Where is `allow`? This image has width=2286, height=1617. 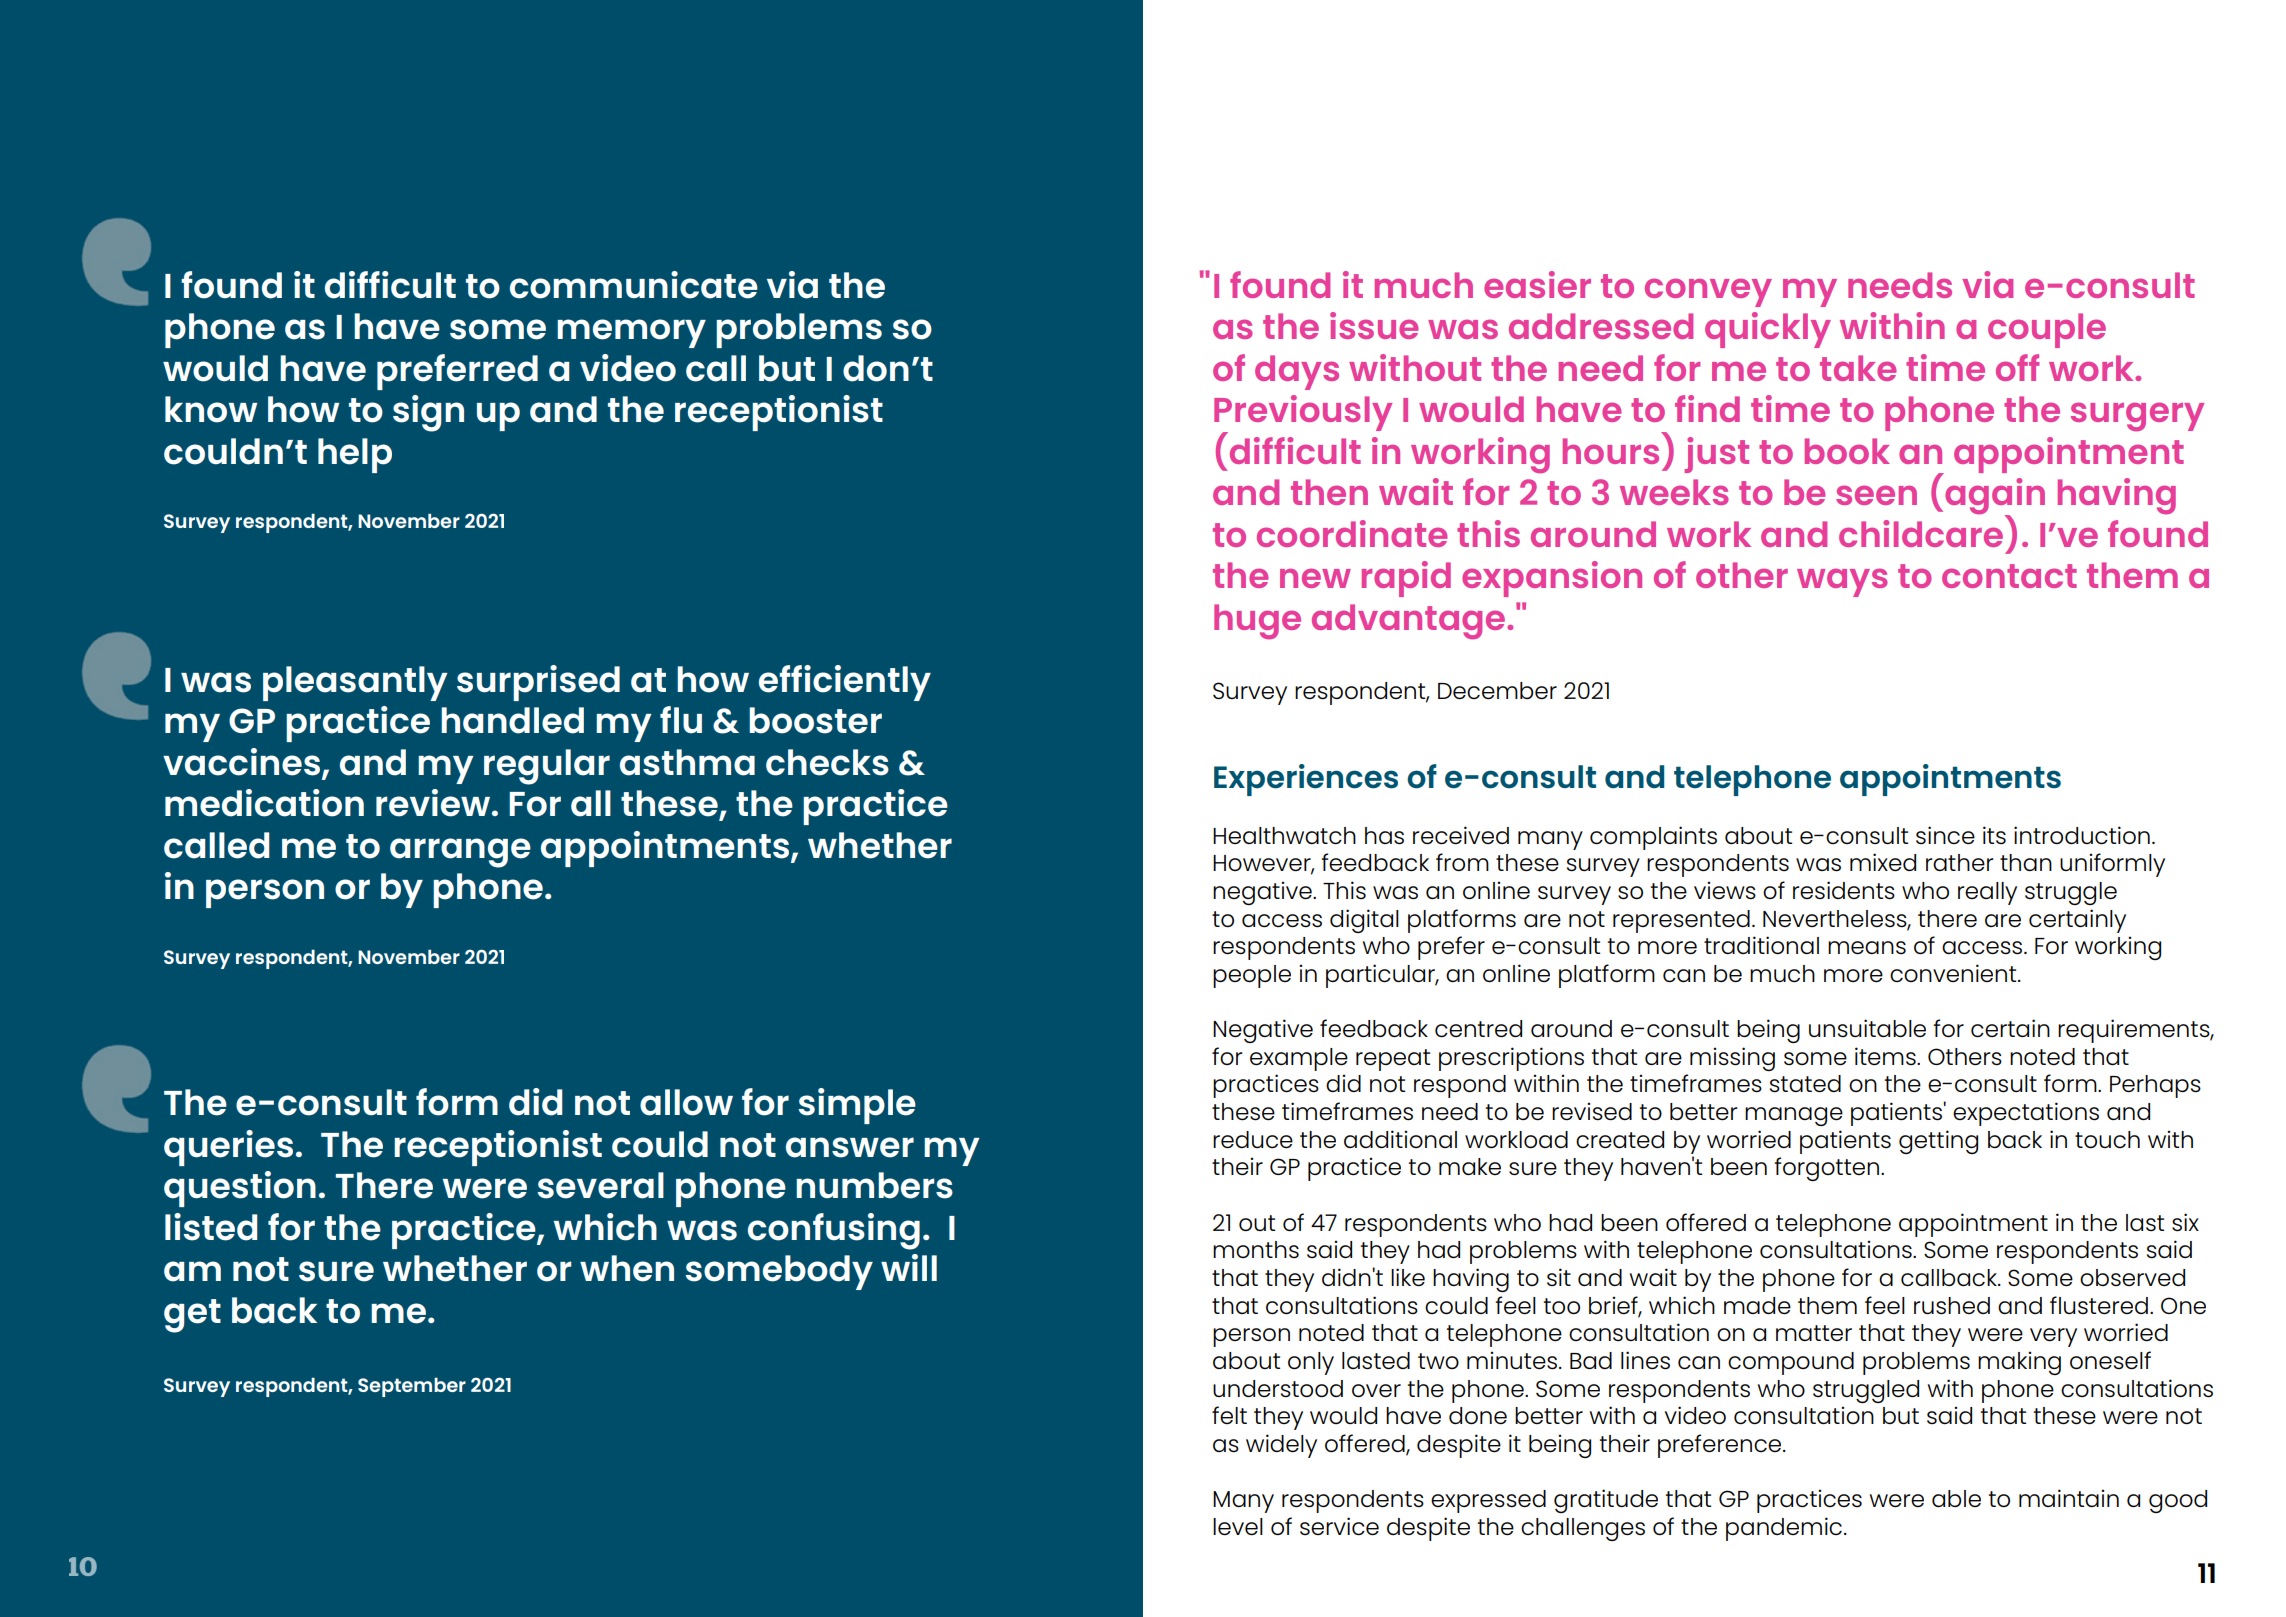
allow is located at coordinates (686, 1102).
